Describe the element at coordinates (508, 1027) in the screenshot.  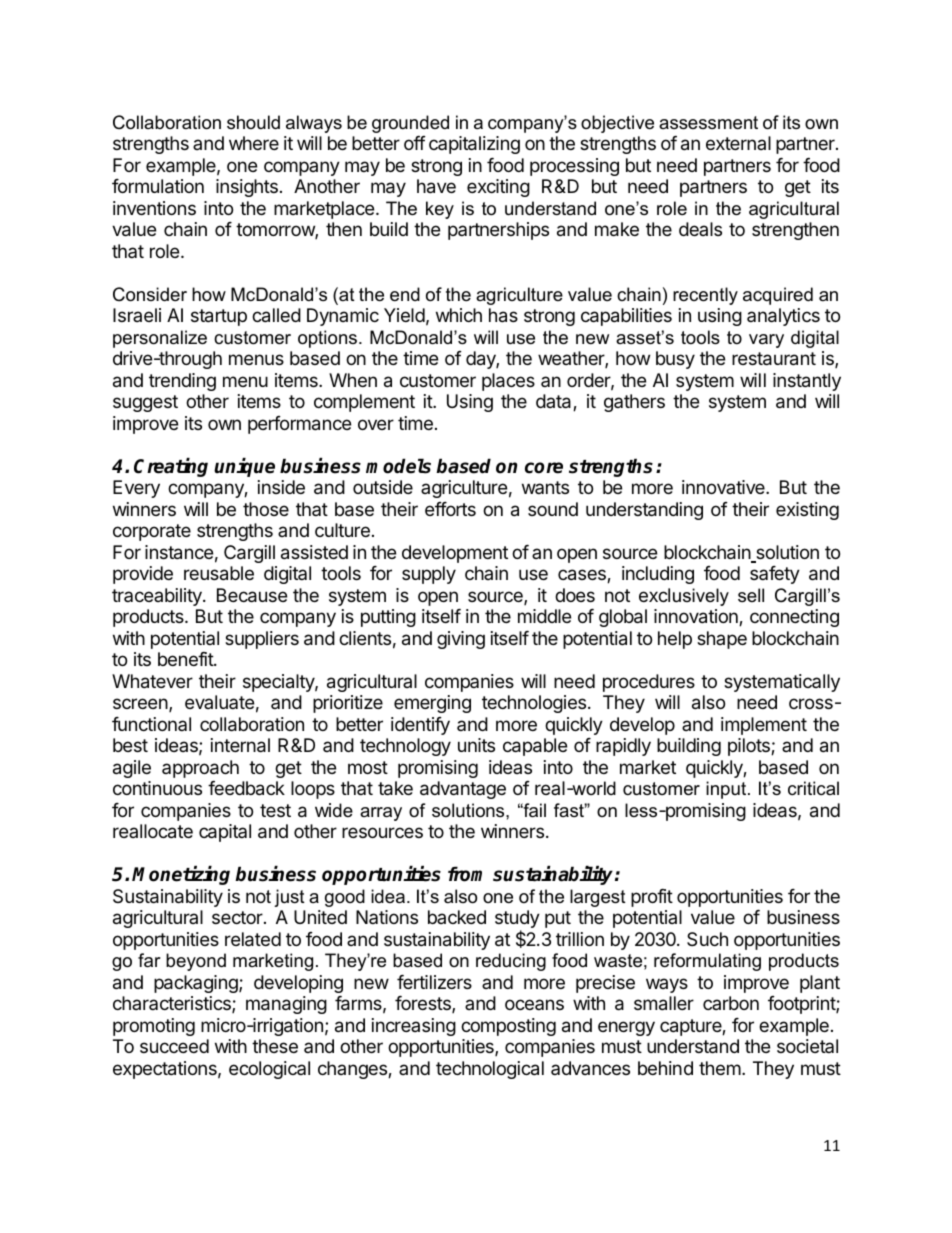
I see `composting` at that location.
